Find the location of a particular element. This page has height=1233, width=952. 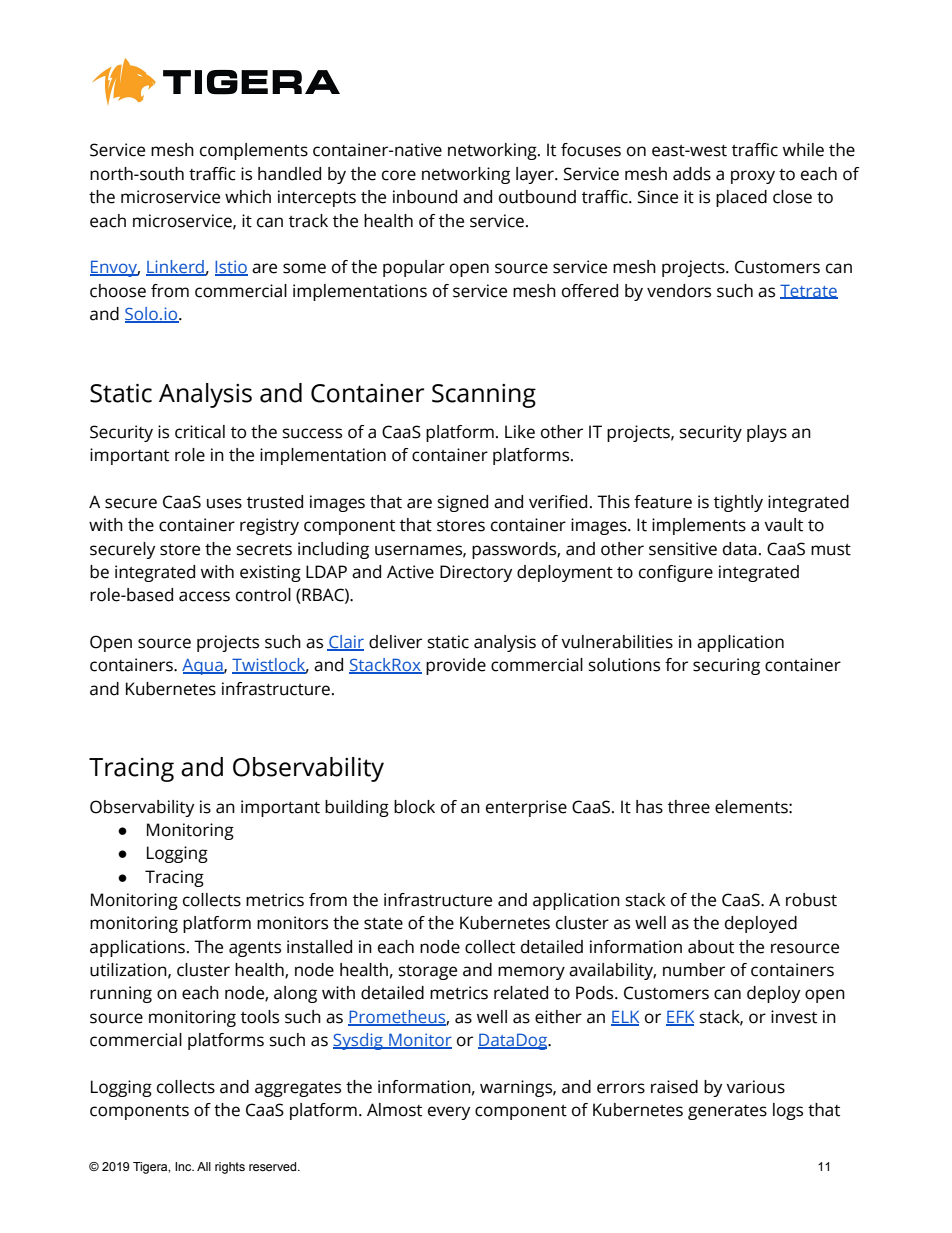

critical is located at coordinates (200, 432).
